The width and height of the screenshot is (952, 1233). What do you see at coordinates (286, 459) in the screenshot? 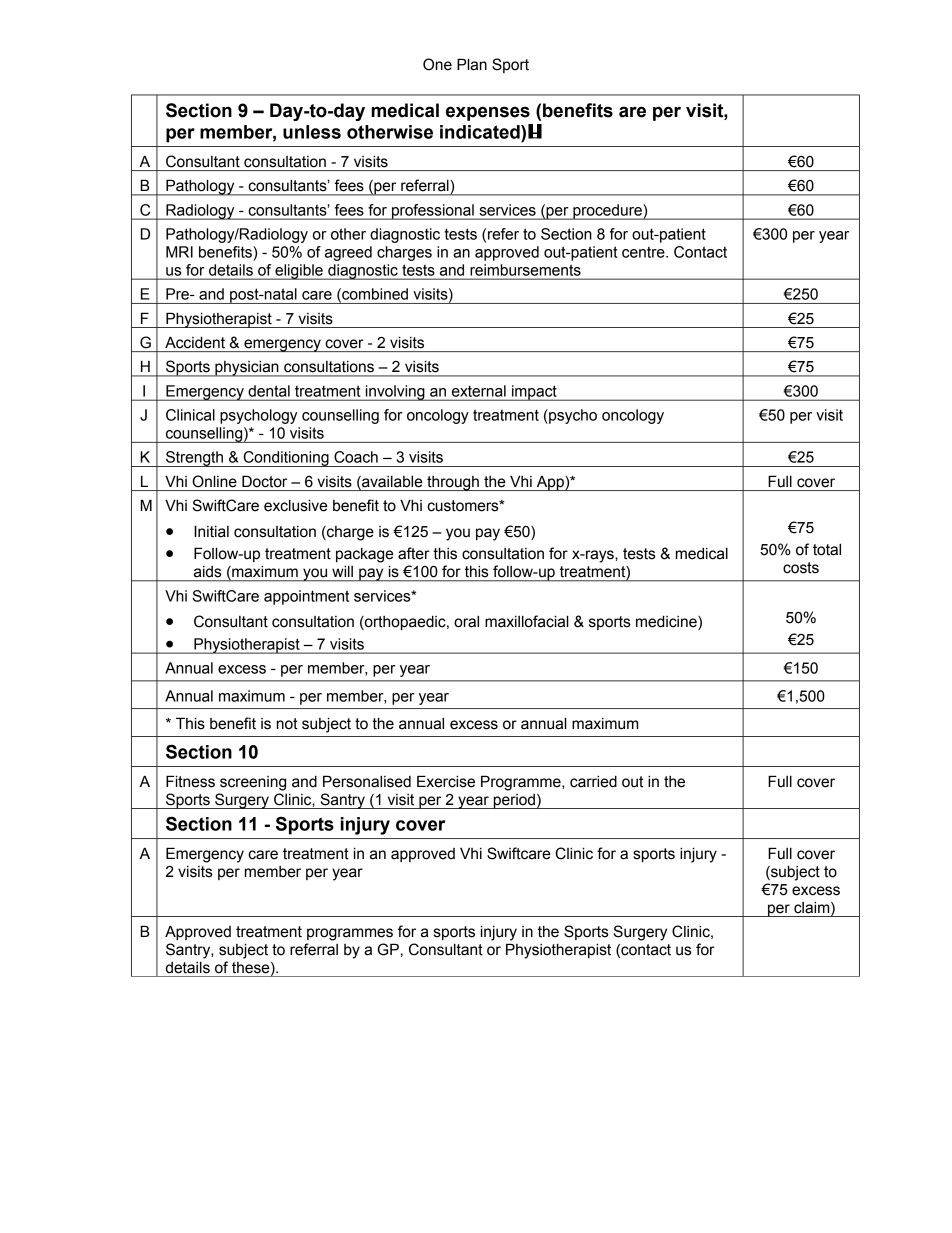
I see `Conditioning` at bounding box center [286, 459].
